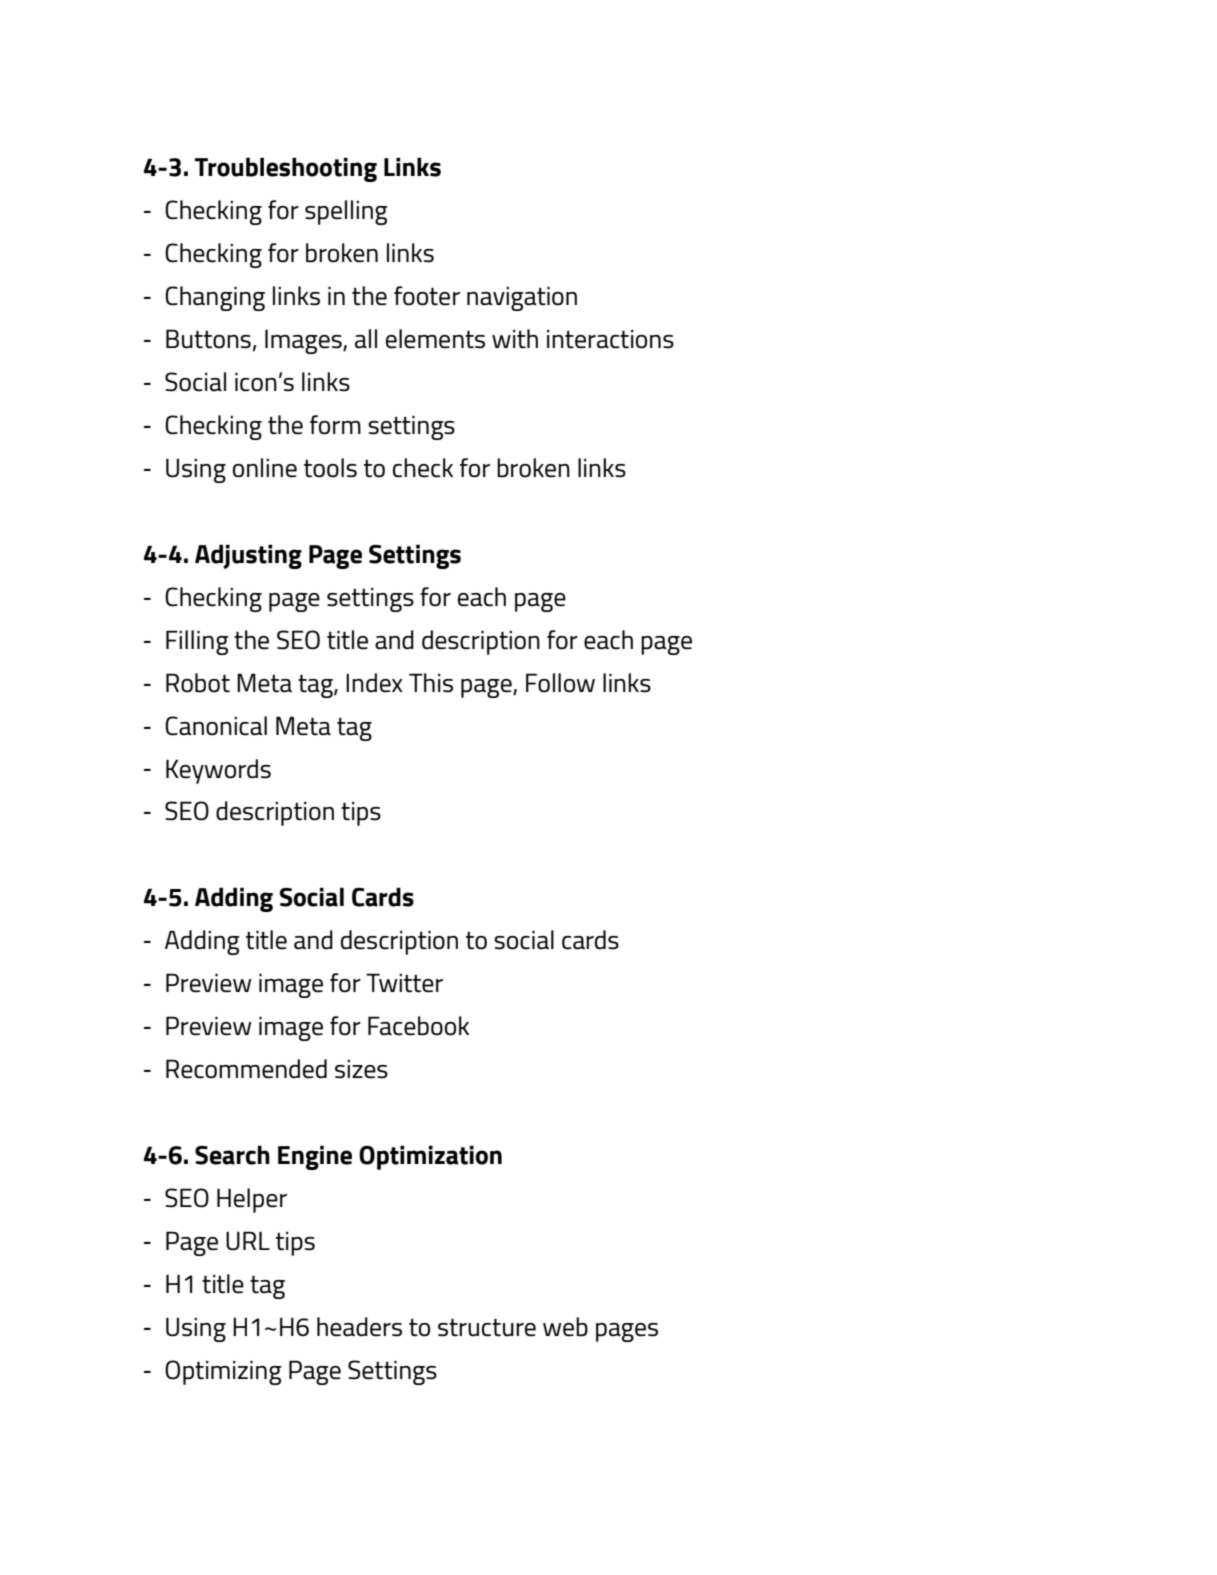  What do you see at coordinates (346, 212) in the page?
I see `spelling` at bounding box center [346, 212].
